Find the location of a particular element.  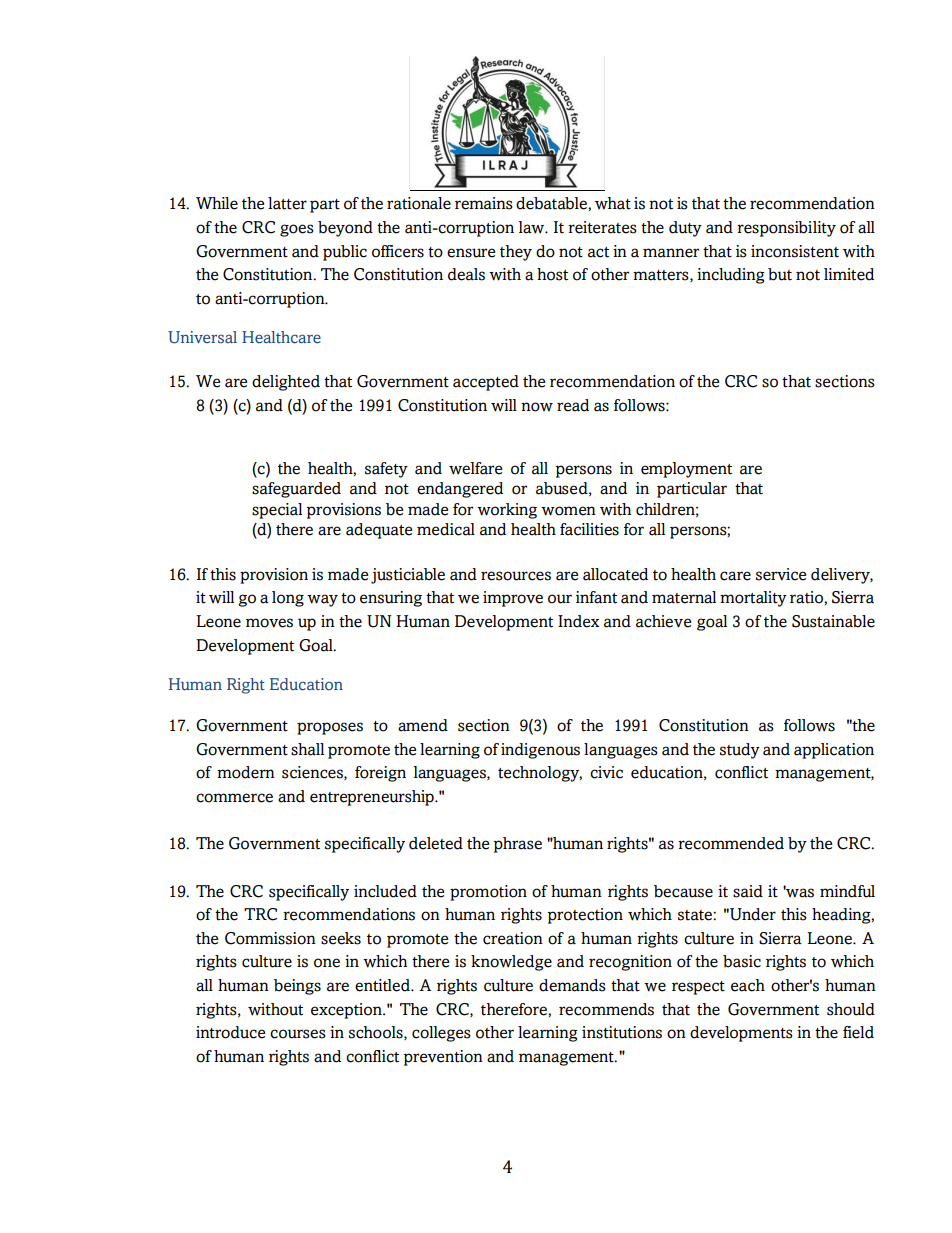

each is located at coordinates (748, 985).
